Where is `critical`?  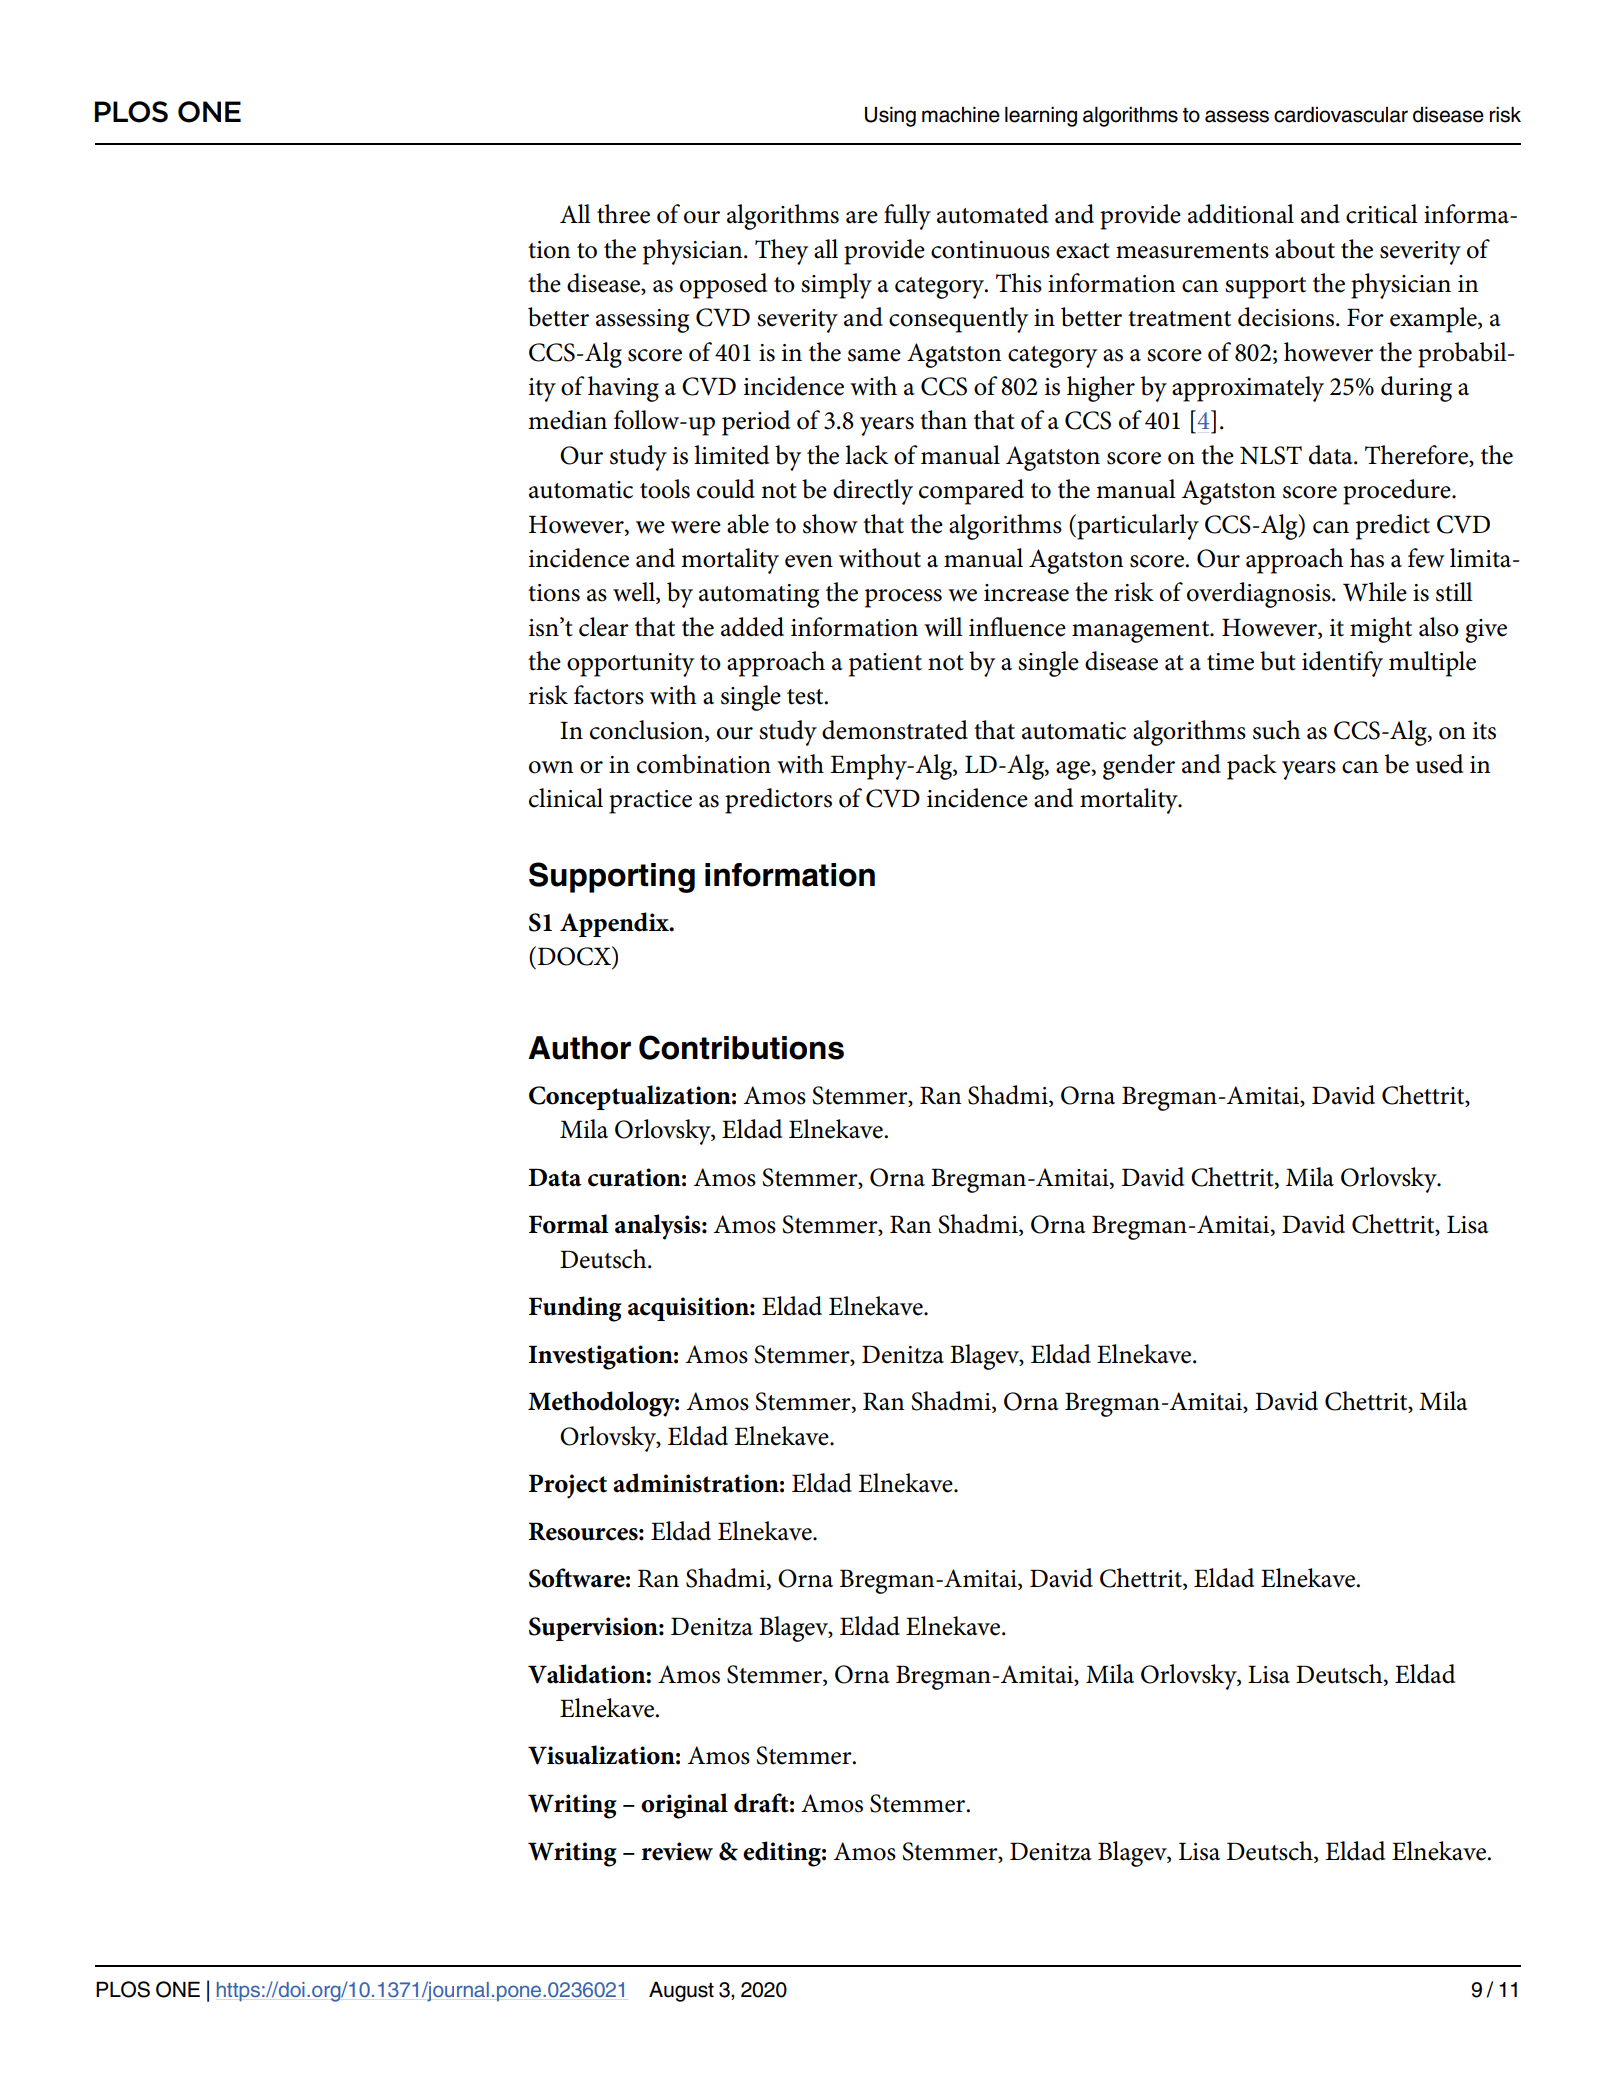
critical is located at coordinates (1382, 214).
